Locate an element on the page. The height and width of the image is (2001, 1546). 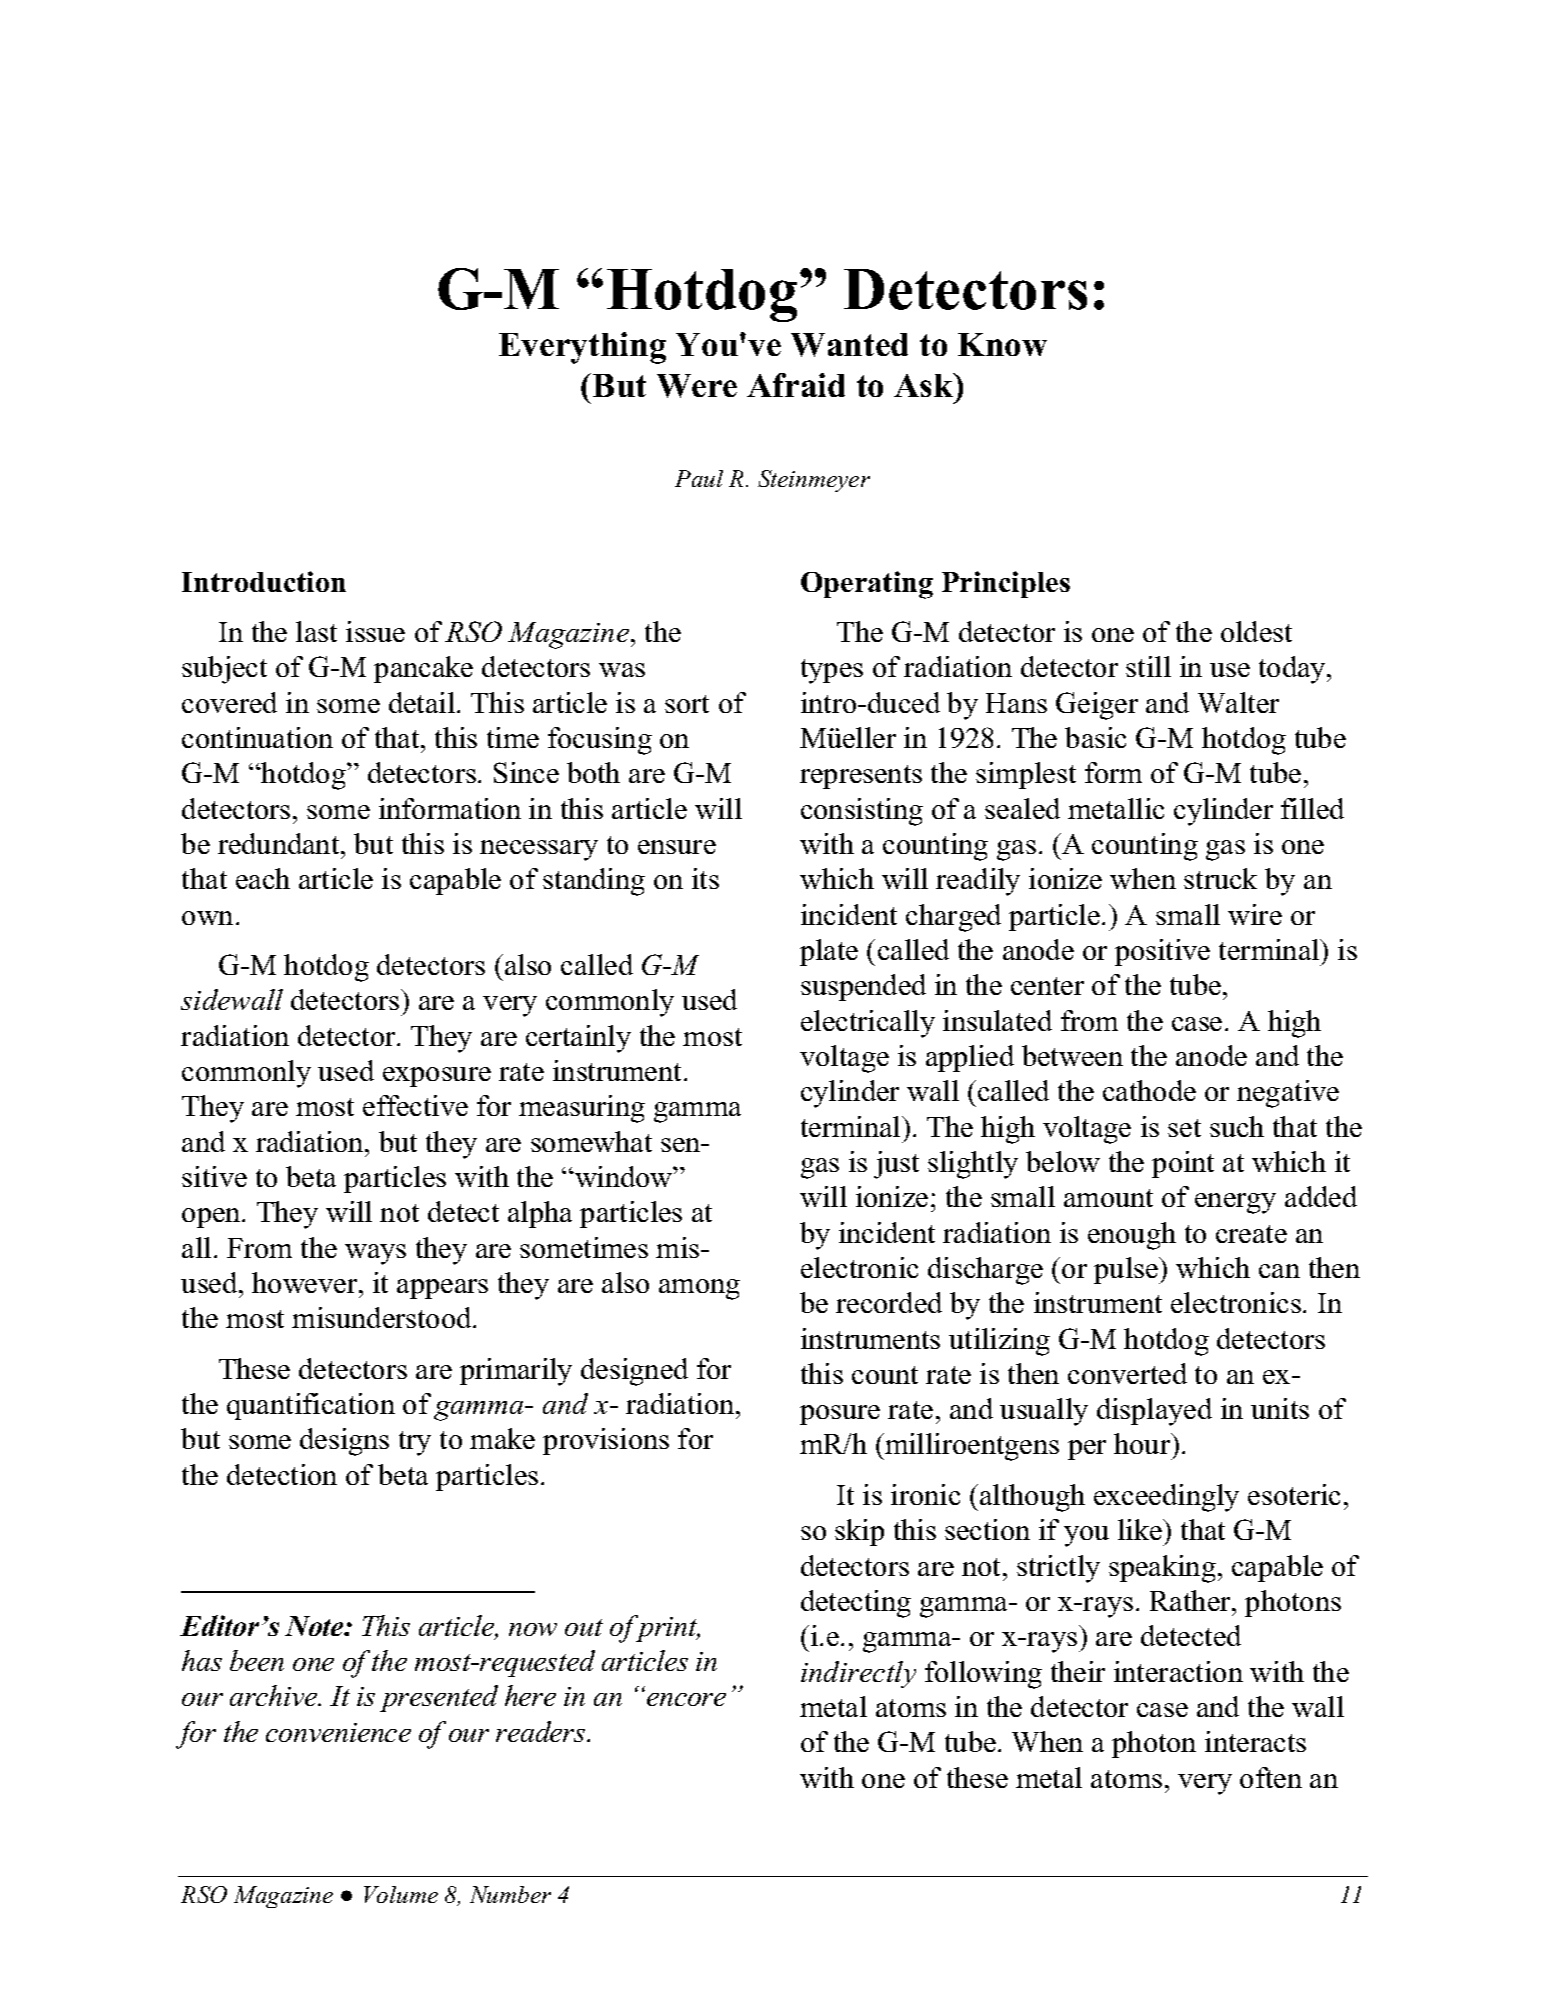
plate is located at coordinates (829, 952).
